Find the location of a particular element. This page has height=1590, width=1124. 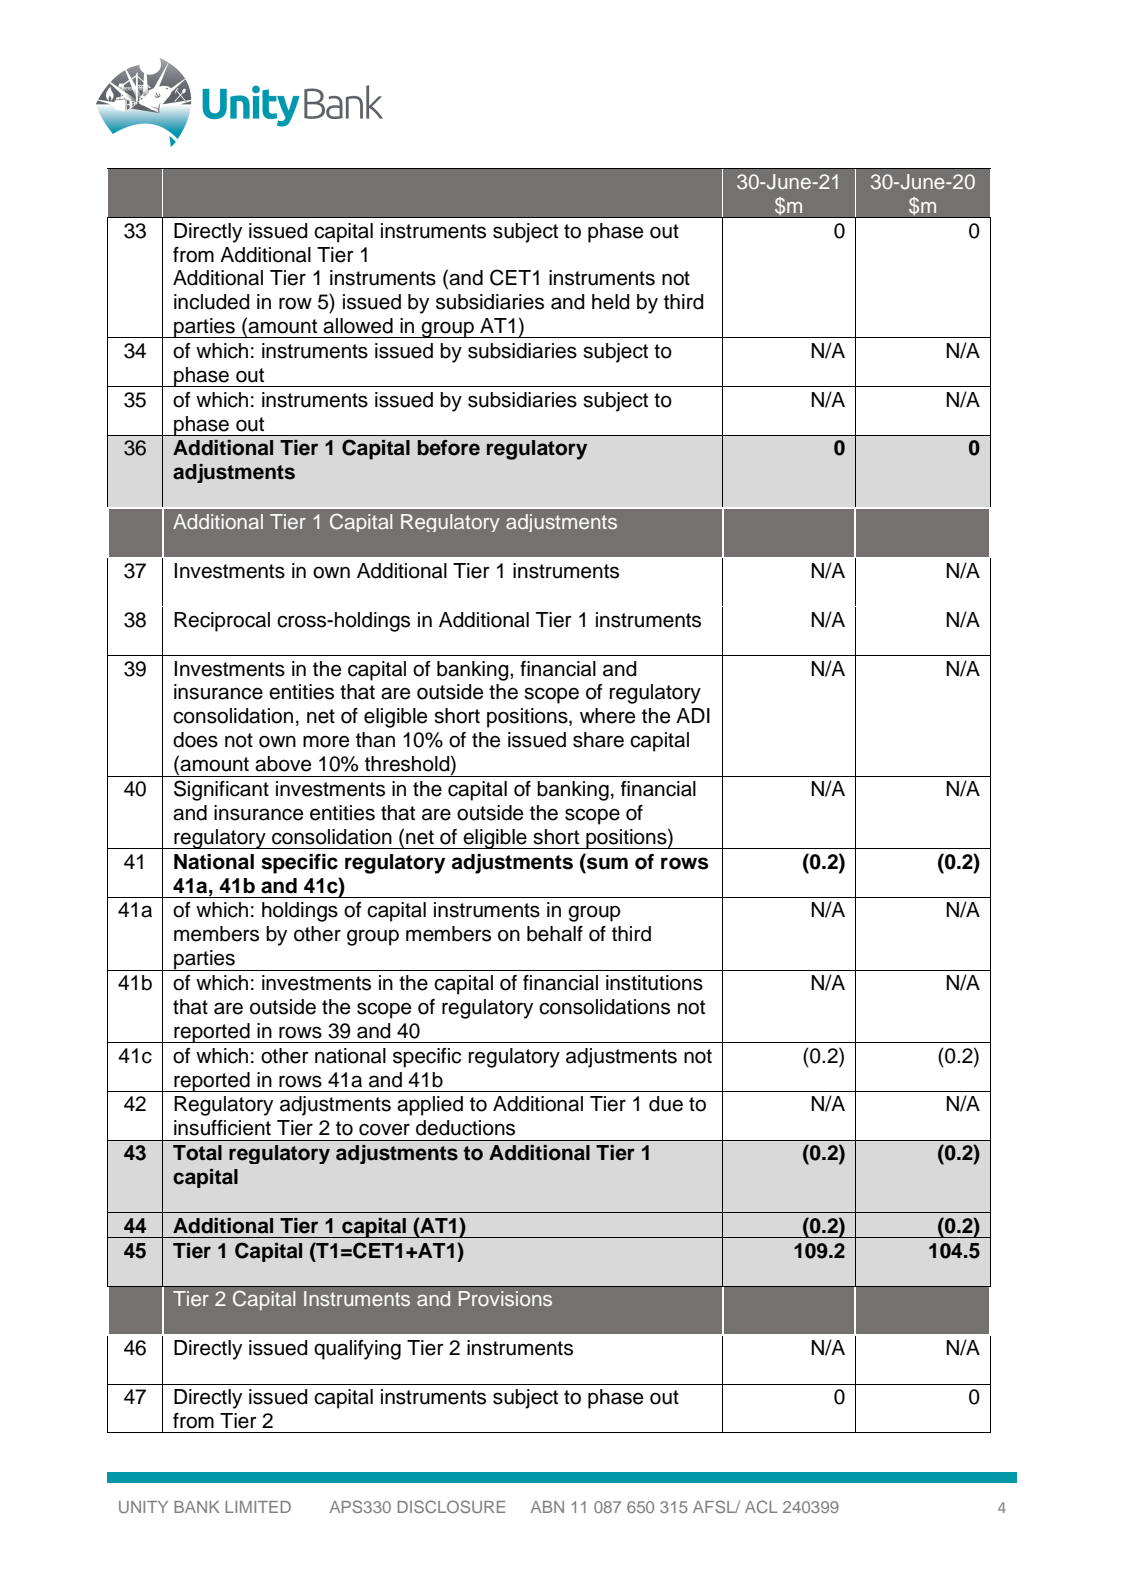

ACL is located at coordinates (761, 1506).
